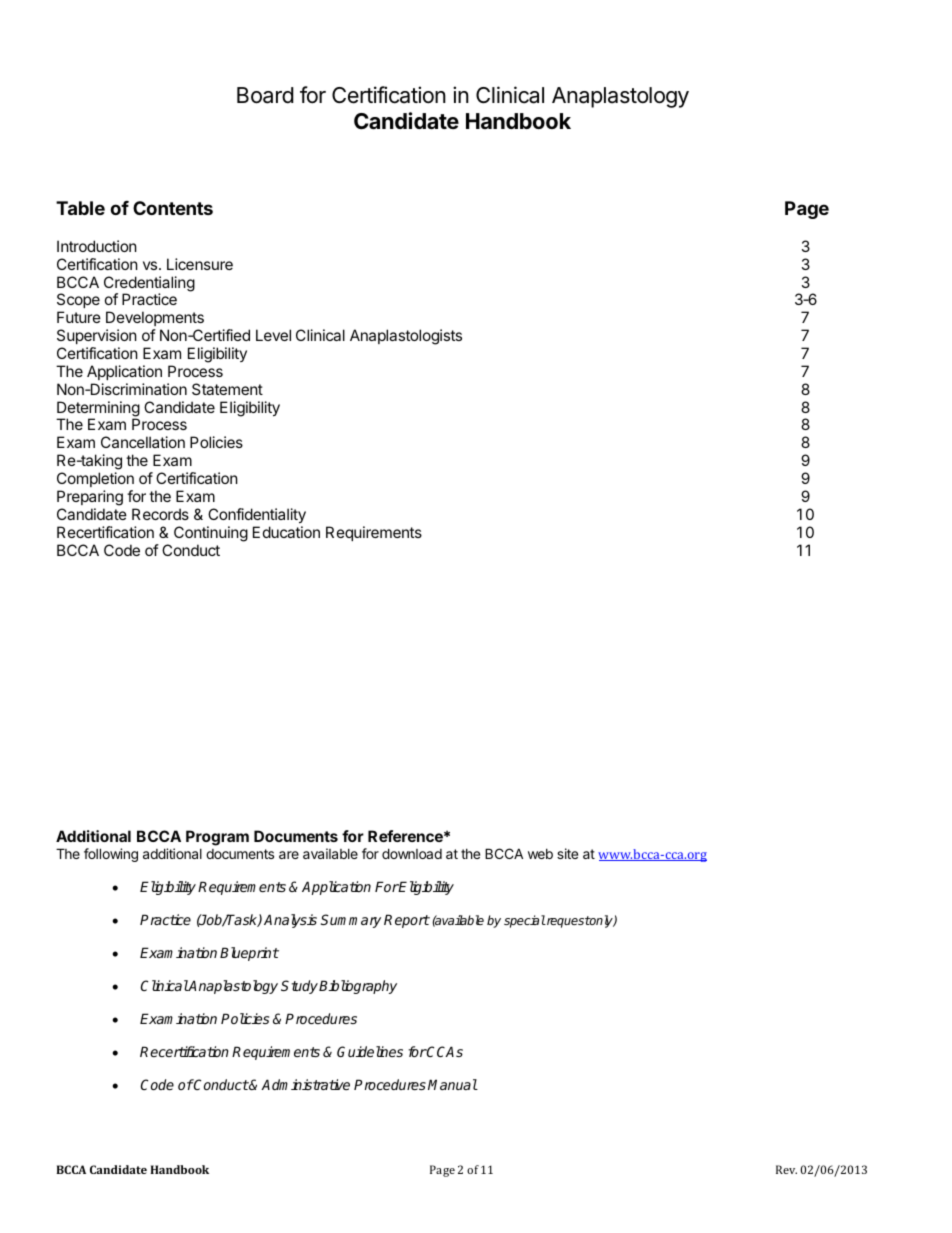  What do you see at coordinates (305, 1084) in the image?
I see `Administrative` at bounding box center [305, 1084].
